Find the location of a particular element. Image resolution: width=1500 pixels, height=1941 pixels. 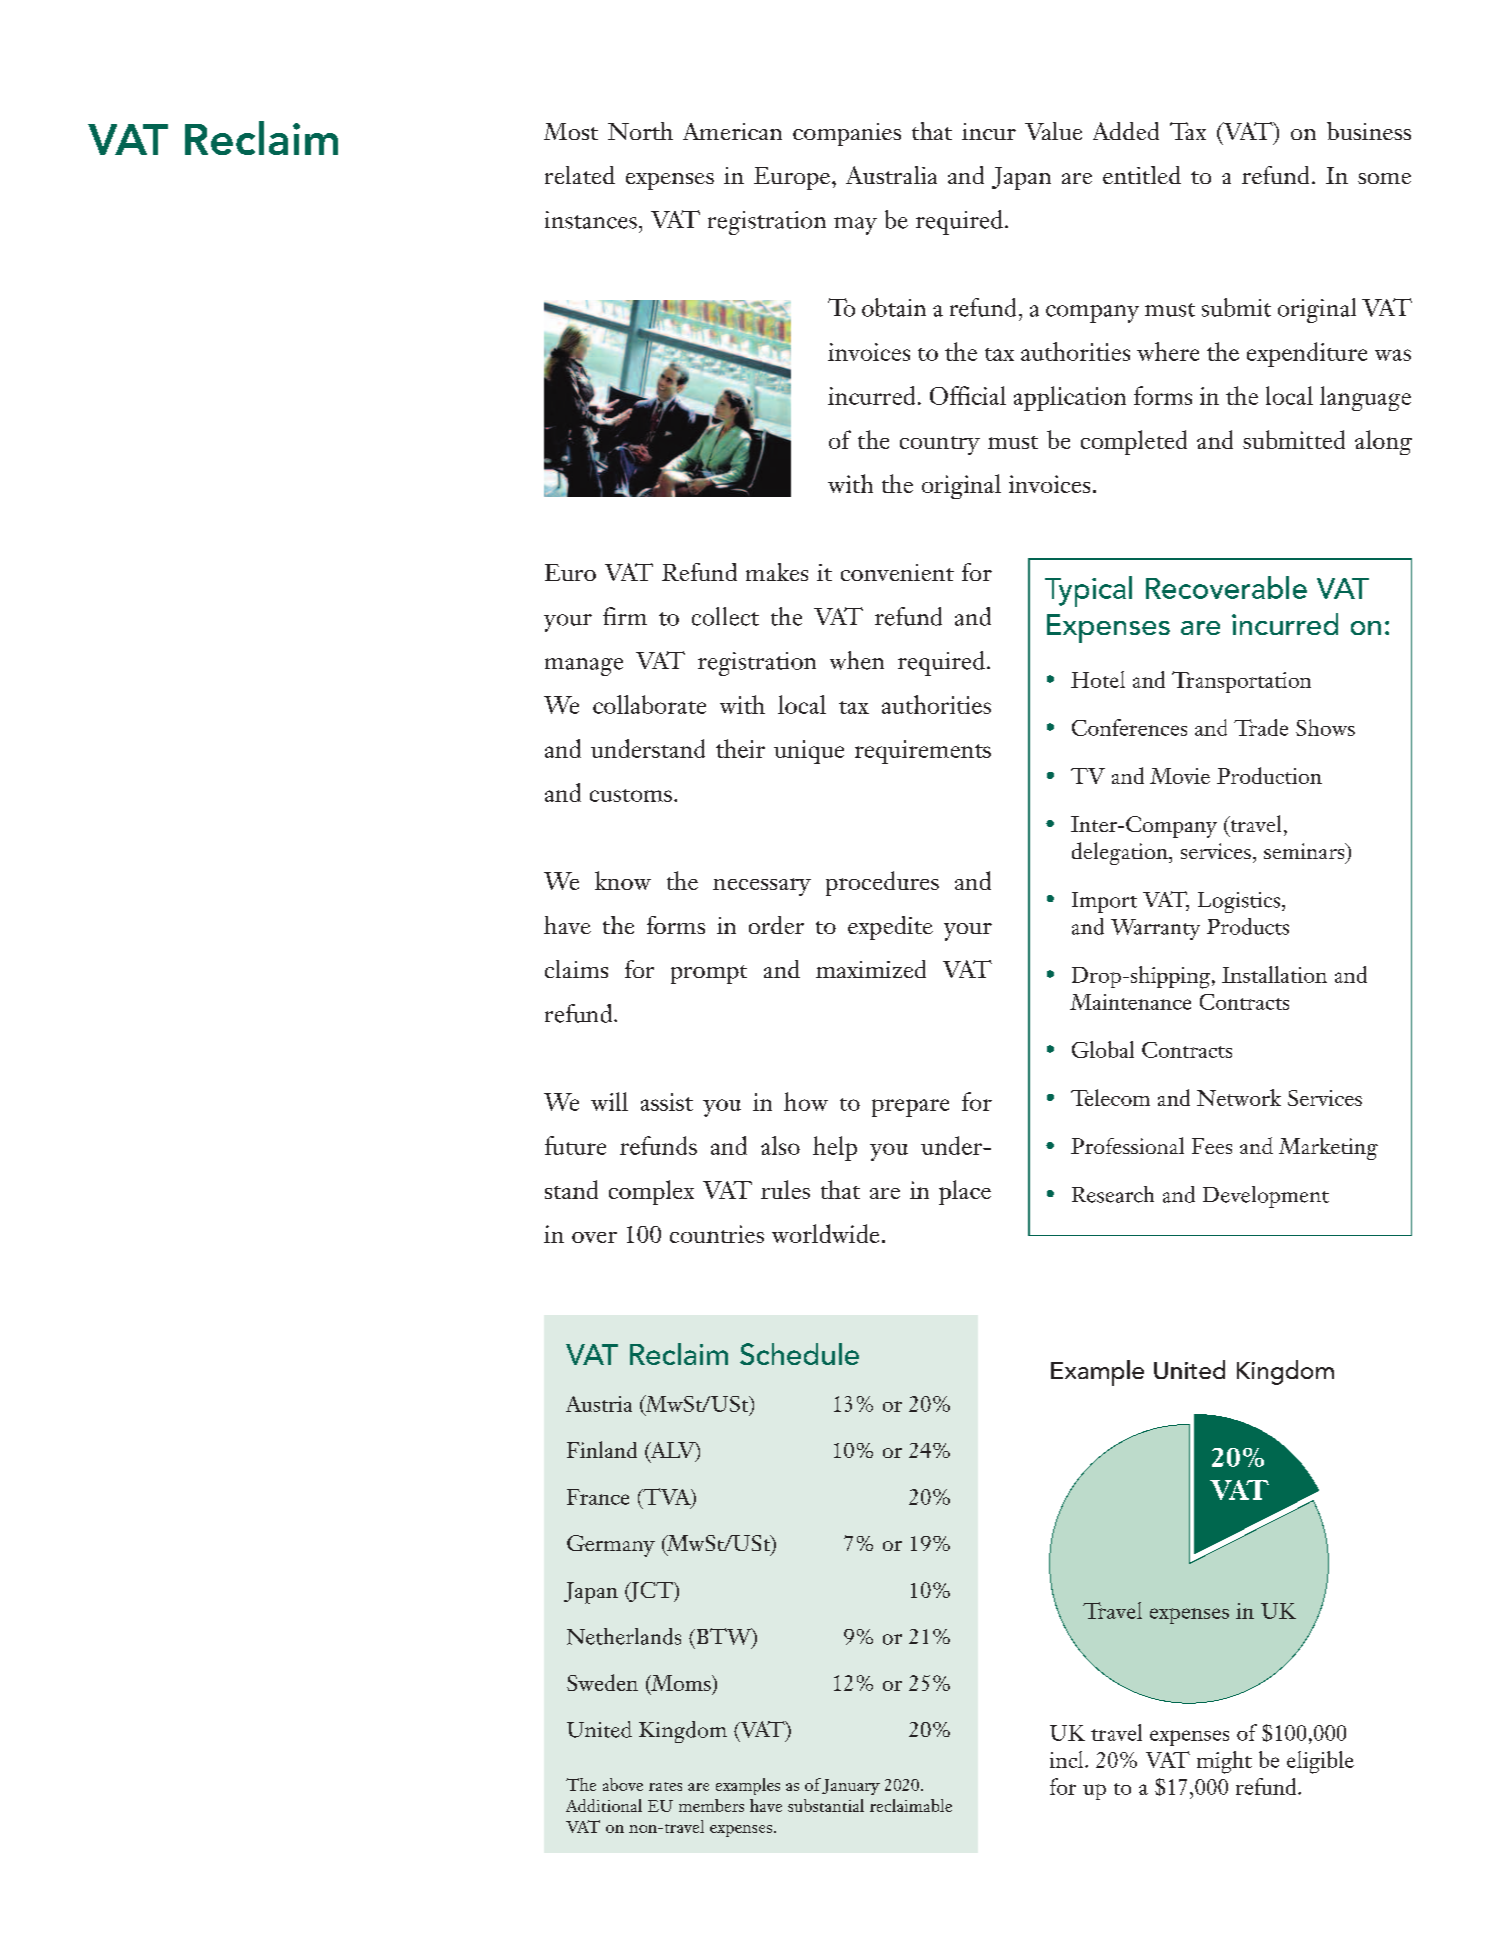

incl is located at coordinates (1068, 1759).
